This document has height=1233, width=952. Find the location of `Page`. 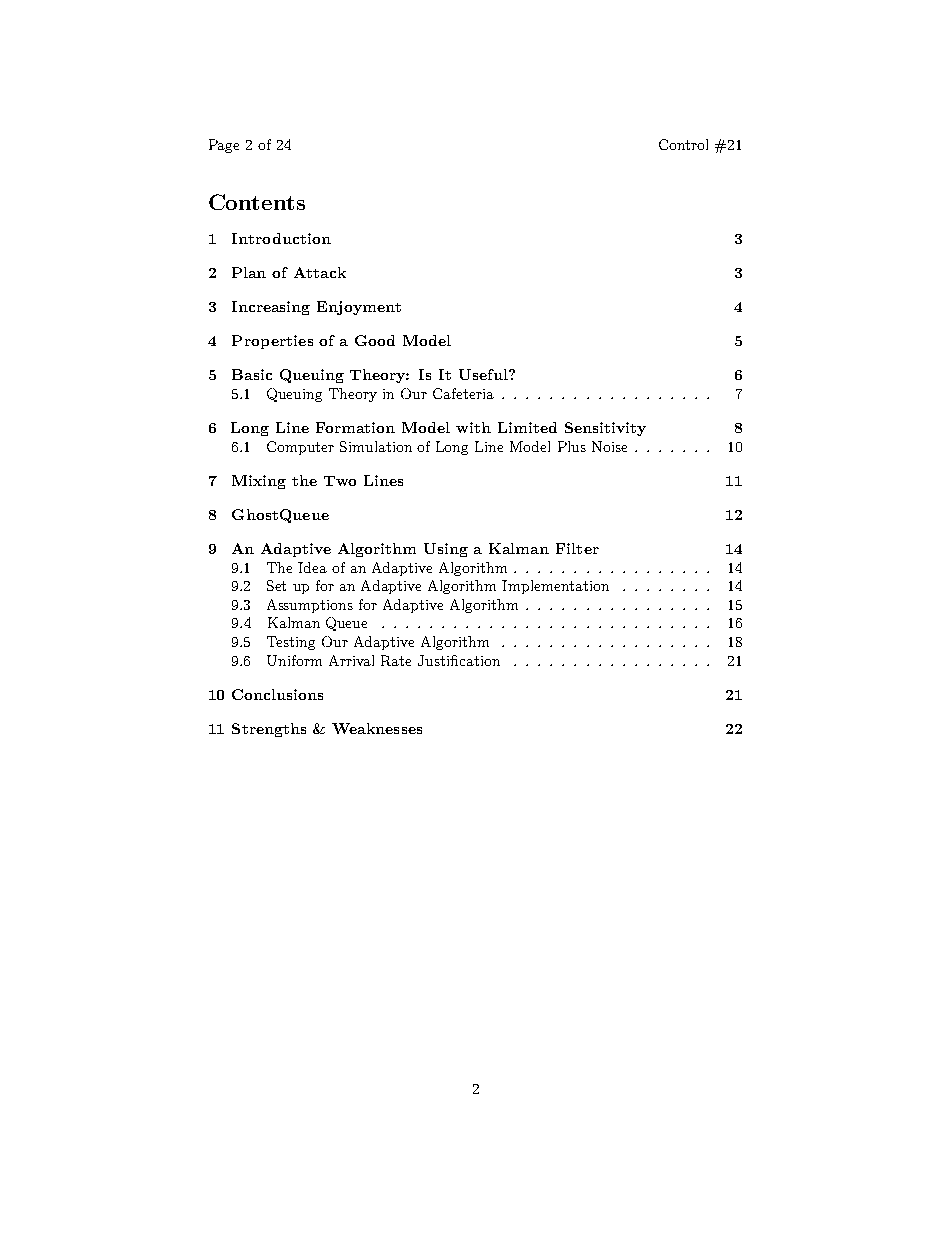

Page is located at coordinates (224, 146).
